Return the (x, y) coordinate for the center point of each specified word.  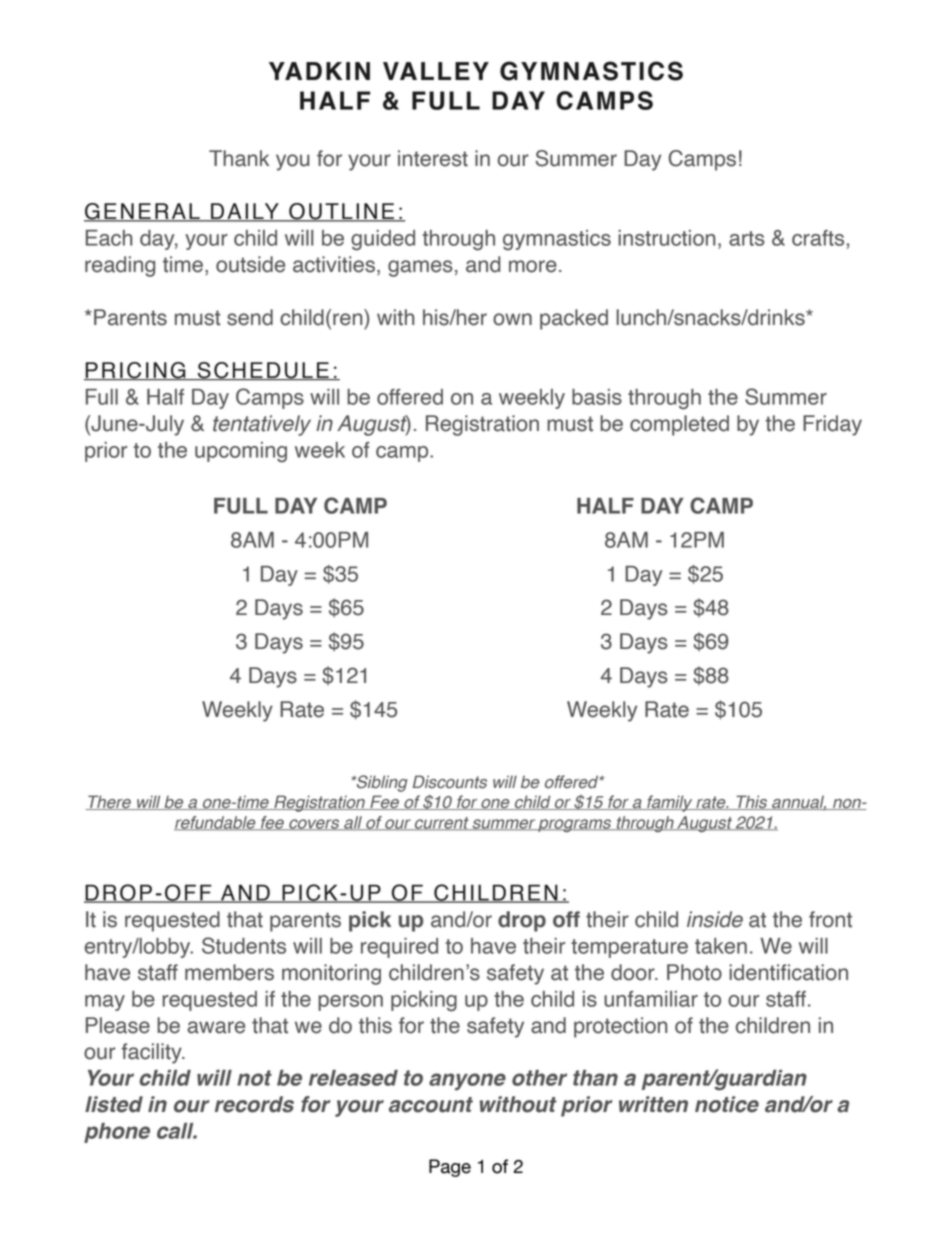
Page (450, 1168)
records (254, 1104)
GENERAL (143, 212)
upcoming (241, 452)
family (670, 803)
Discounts (450, 782)
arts (746, 238)
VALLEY (436, 71)
